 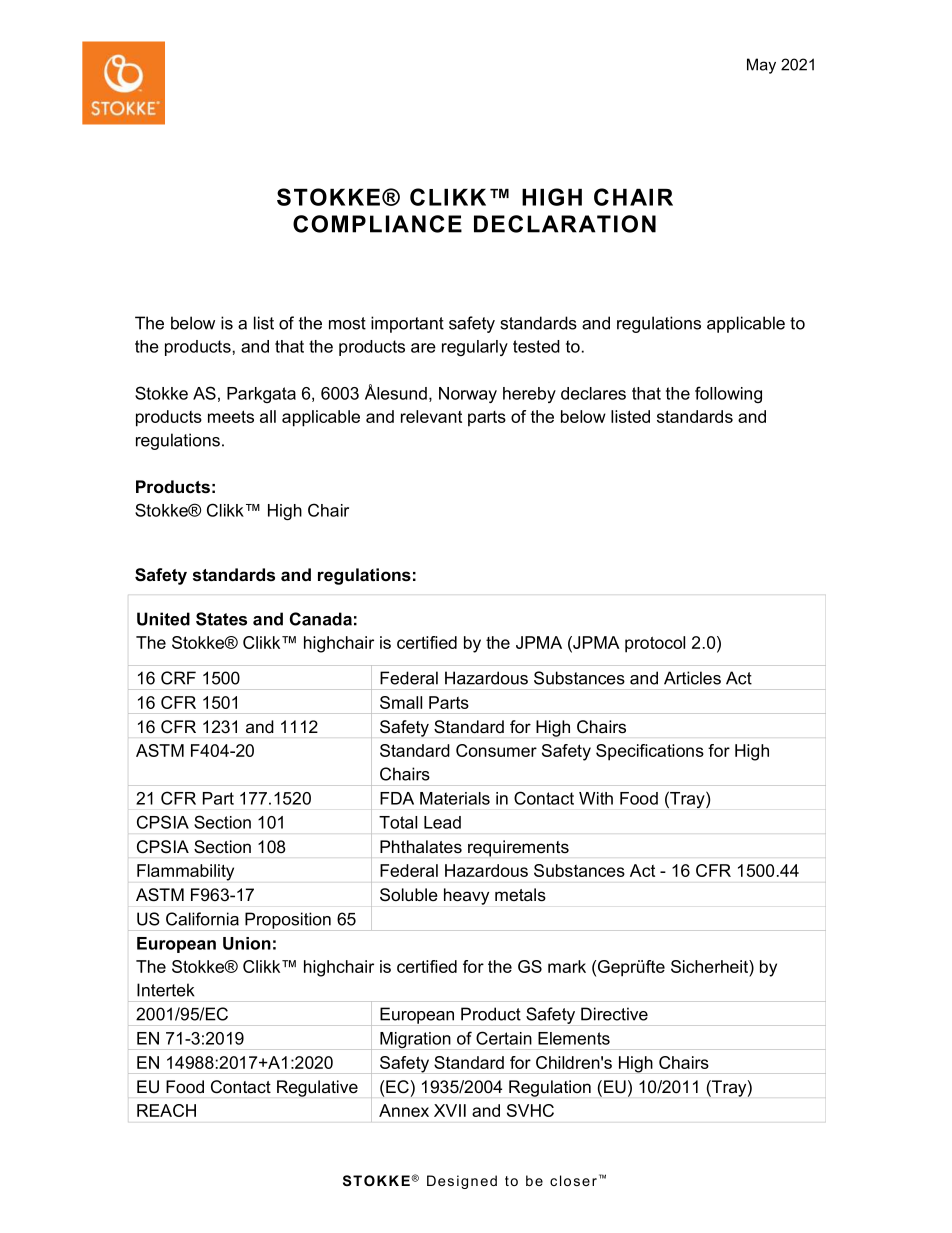 What do you see at coordinates (401, 702) in the screenshot?
I see `Small` at bounding box center [401, 702].
